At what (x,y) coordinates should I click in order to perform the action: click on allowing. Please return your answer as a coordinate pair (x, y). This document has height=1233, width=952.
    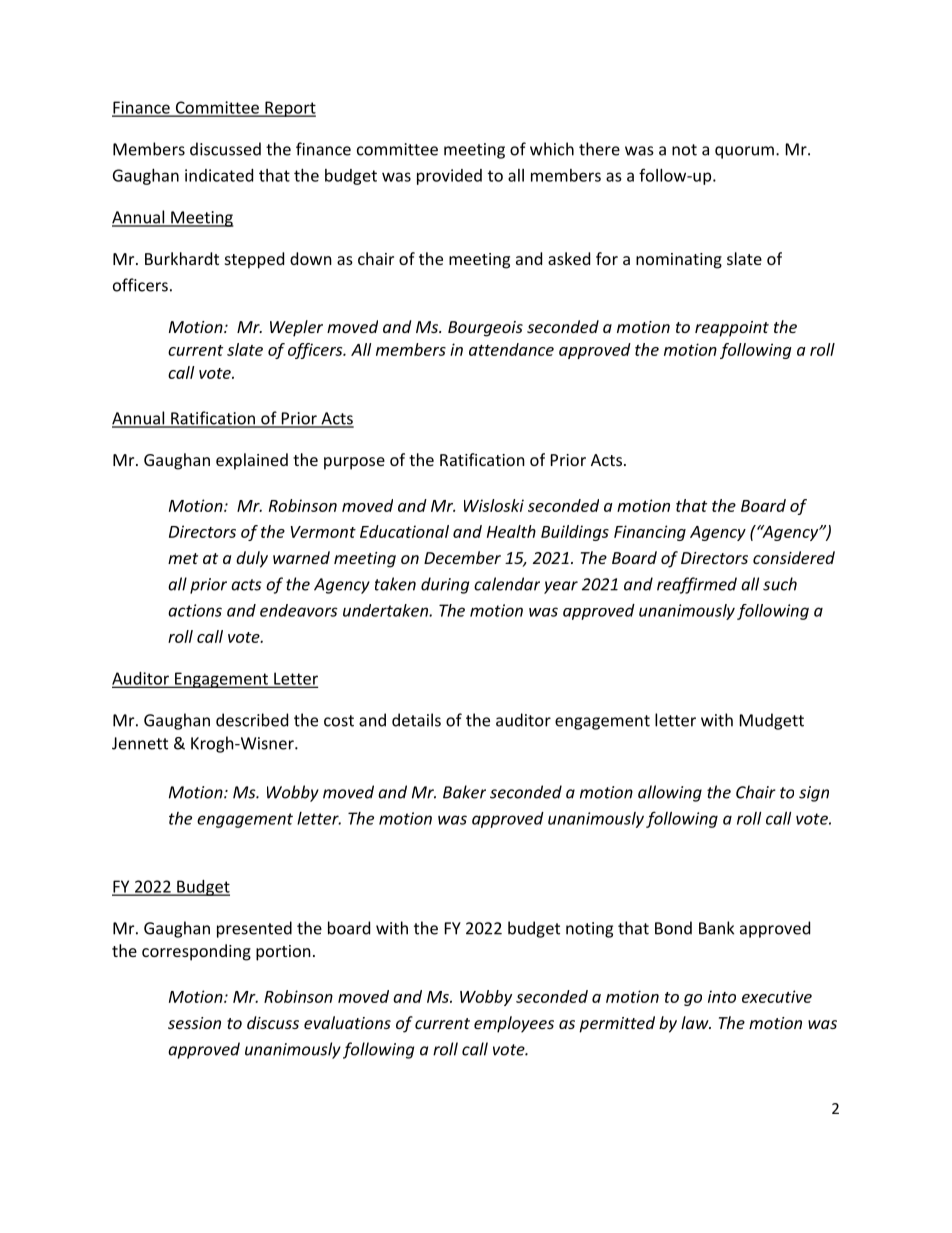
    Looking at the image, I should click on (670, 793).
